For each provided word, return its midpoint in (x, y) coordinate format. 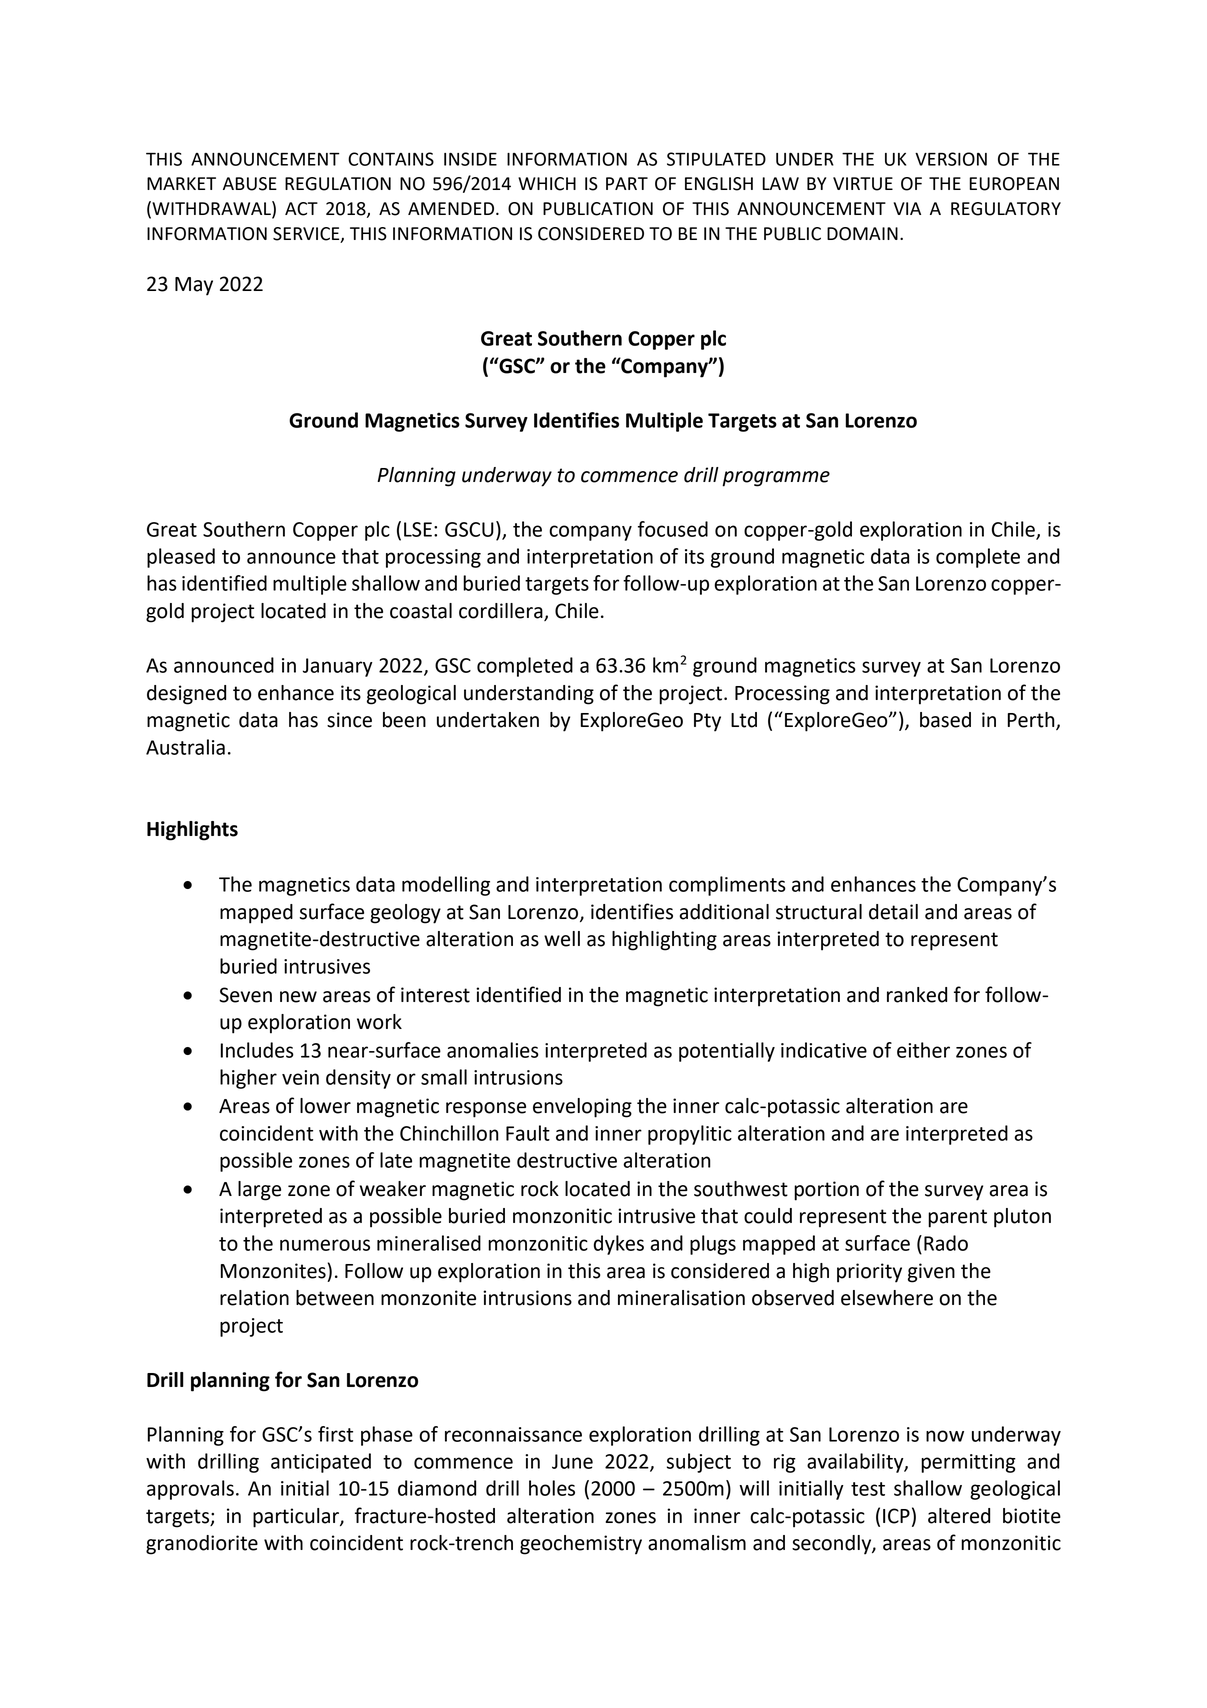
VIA (907, 208)
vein (300, 1077)
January (338, 667)
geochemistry (581, 1545)
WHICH (547, 184)
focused (673, 529)
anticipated (321, 1463)
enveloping (582, 1108)
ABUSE (250, 184)
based (945, 720)
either (923, 1050)
